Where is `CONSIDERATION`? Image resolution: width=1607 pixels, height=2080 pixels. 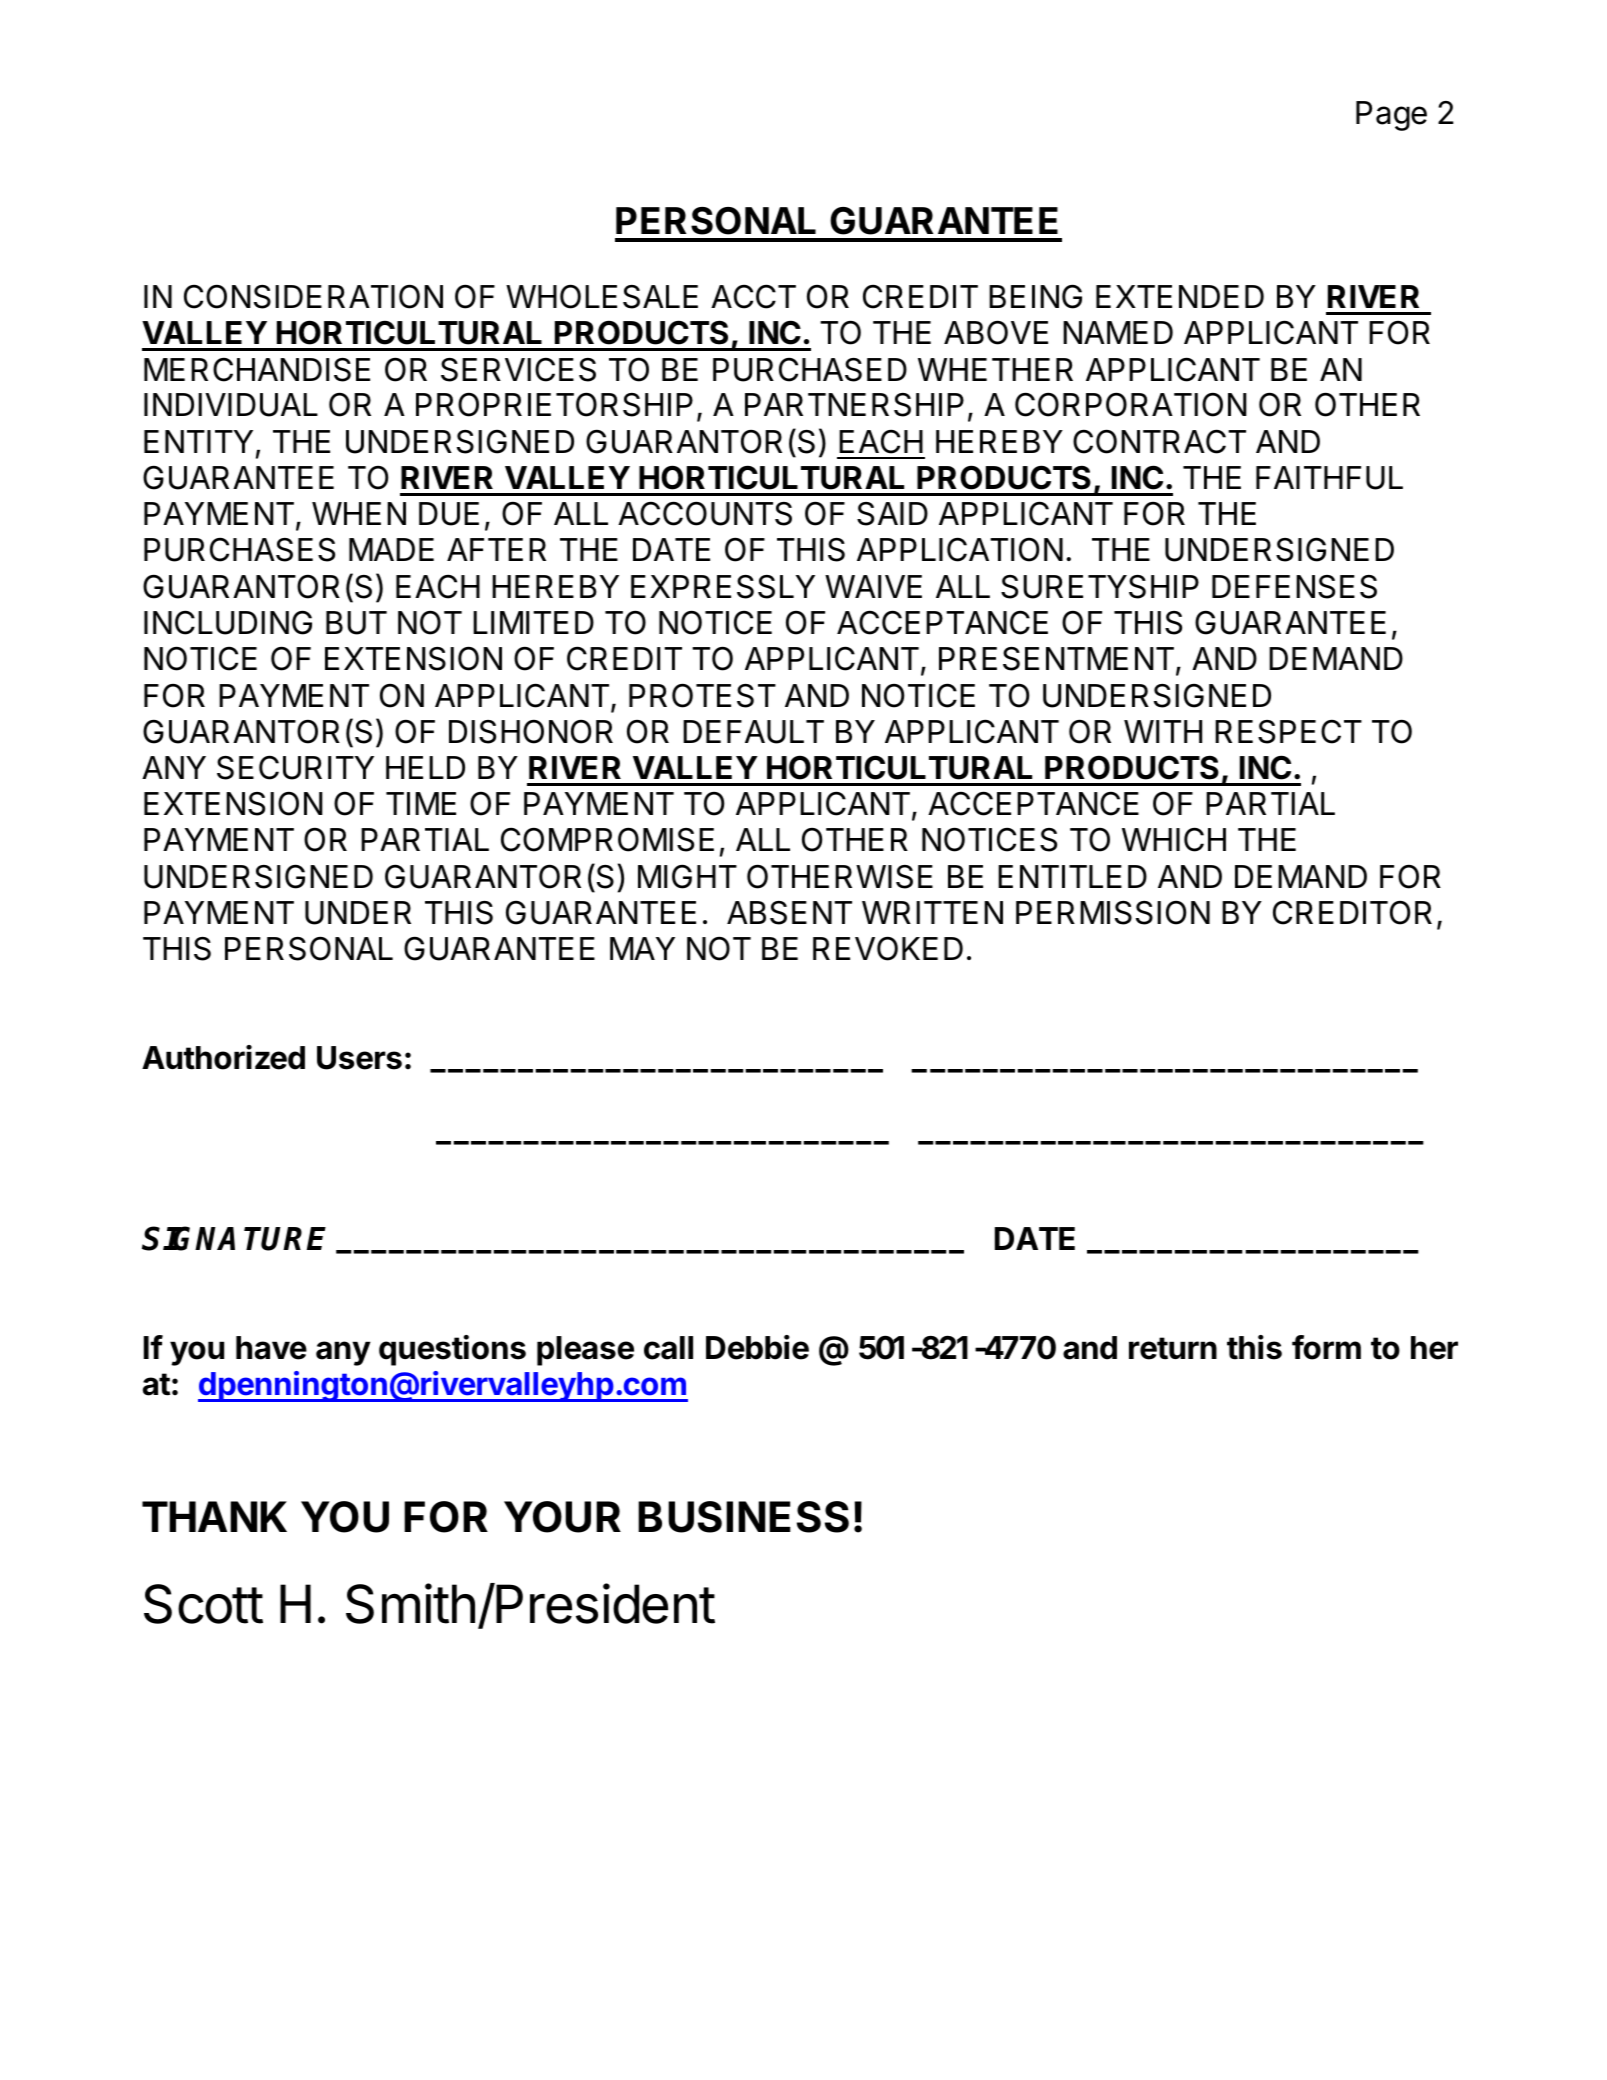
CONSIDERATION is located at coordinates (313, 296).
